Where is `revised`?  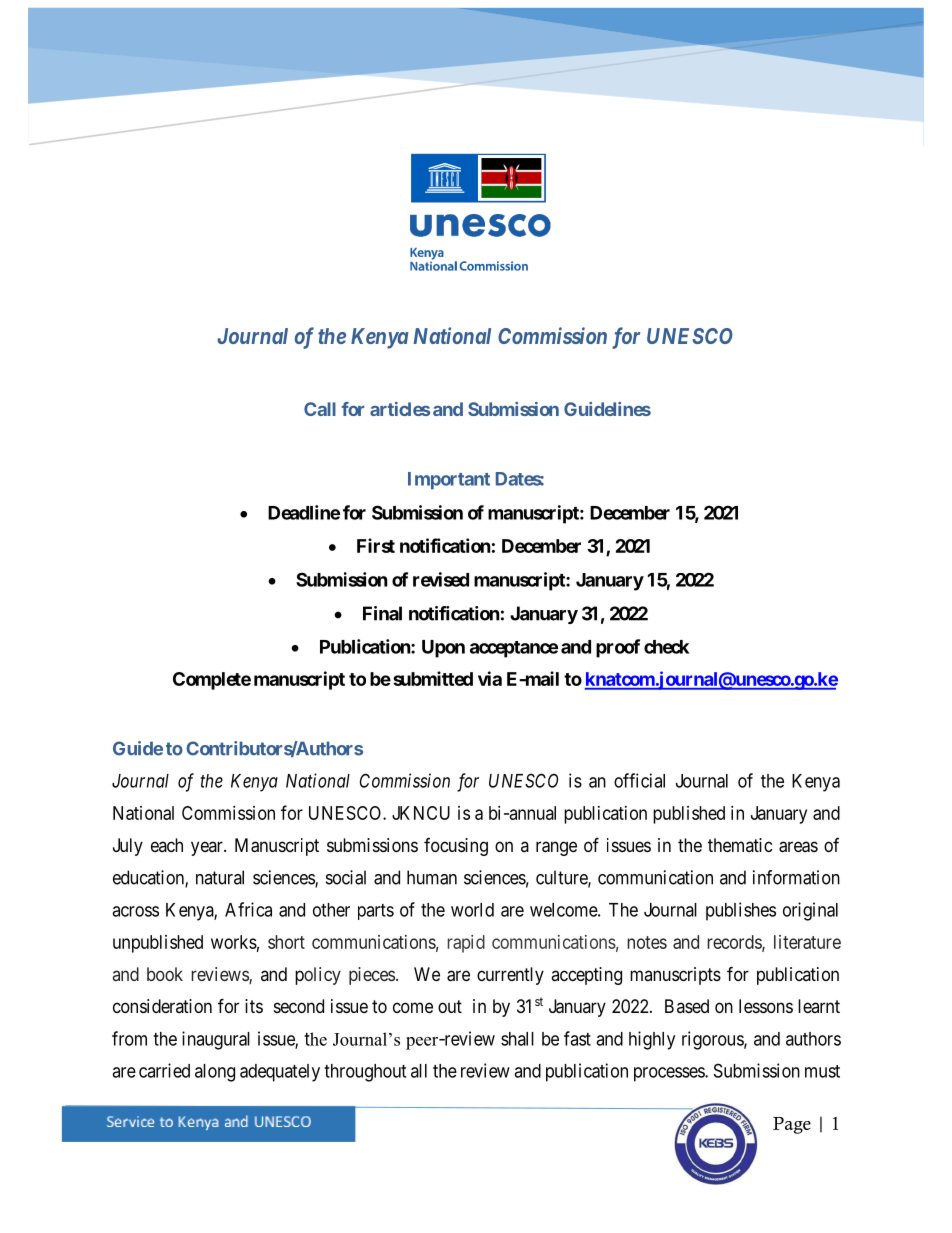 revised is located at coordinates (441, 579).
